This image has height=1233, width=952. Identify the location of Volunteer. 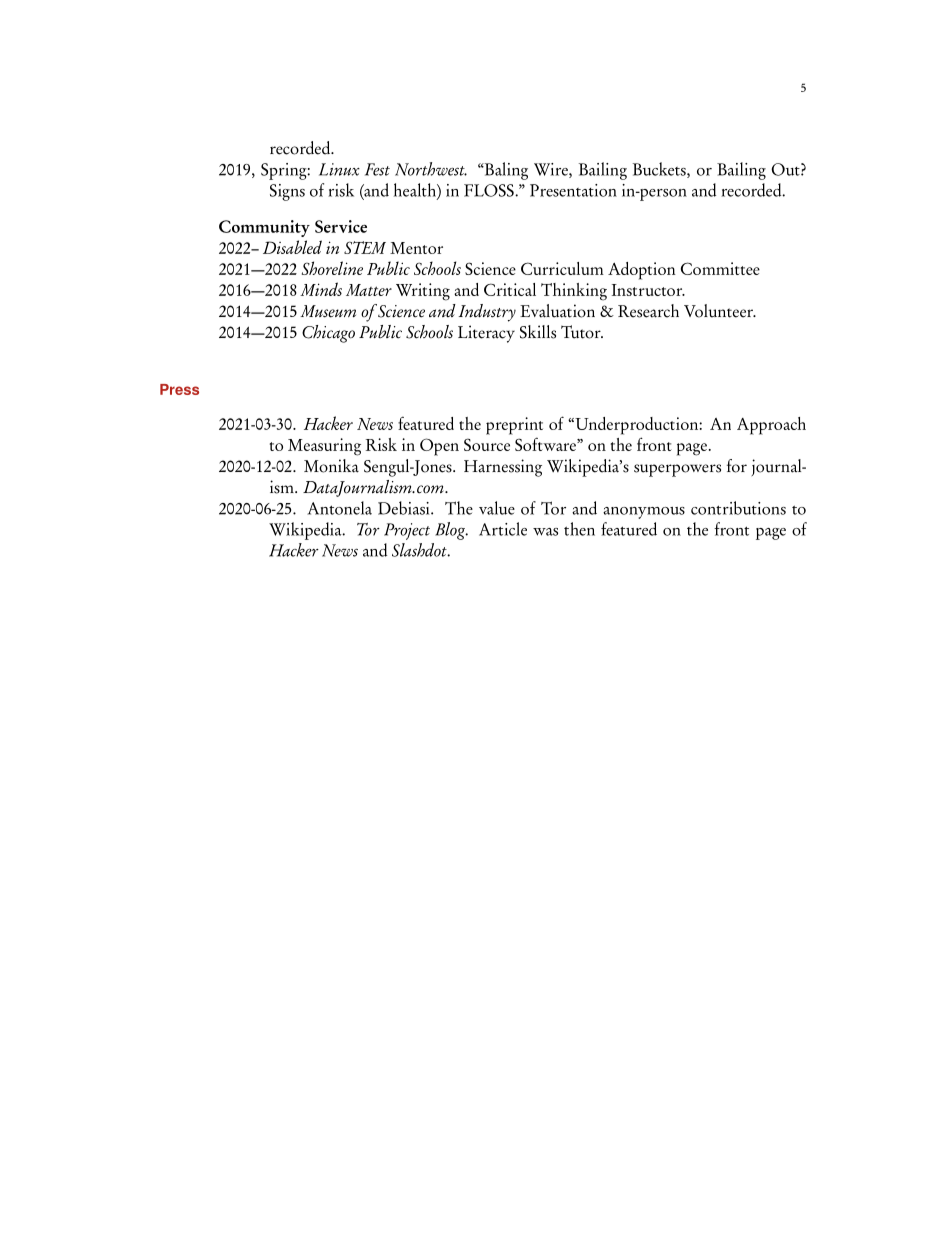
(720, 311).
